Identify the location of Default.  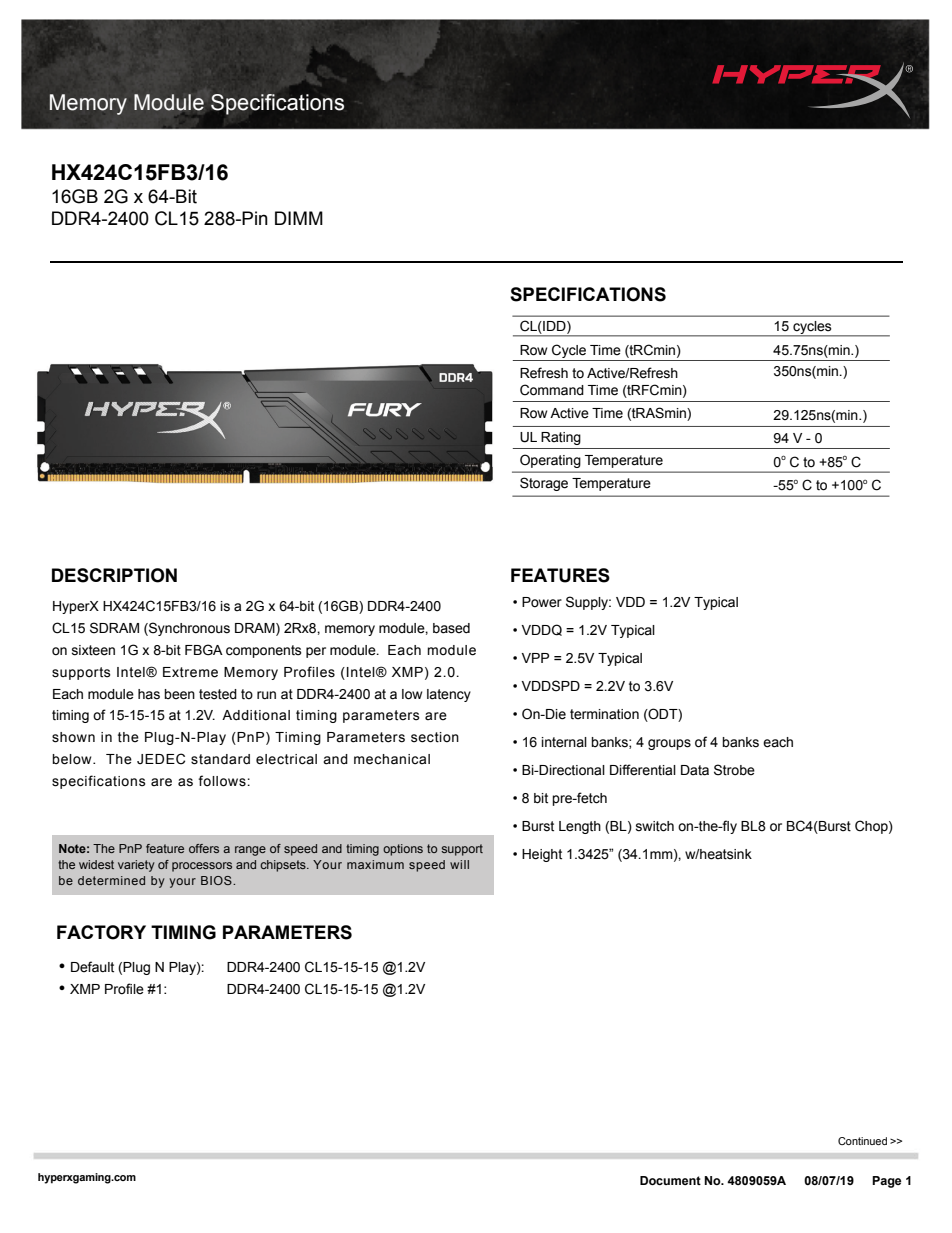
(92, 967).
